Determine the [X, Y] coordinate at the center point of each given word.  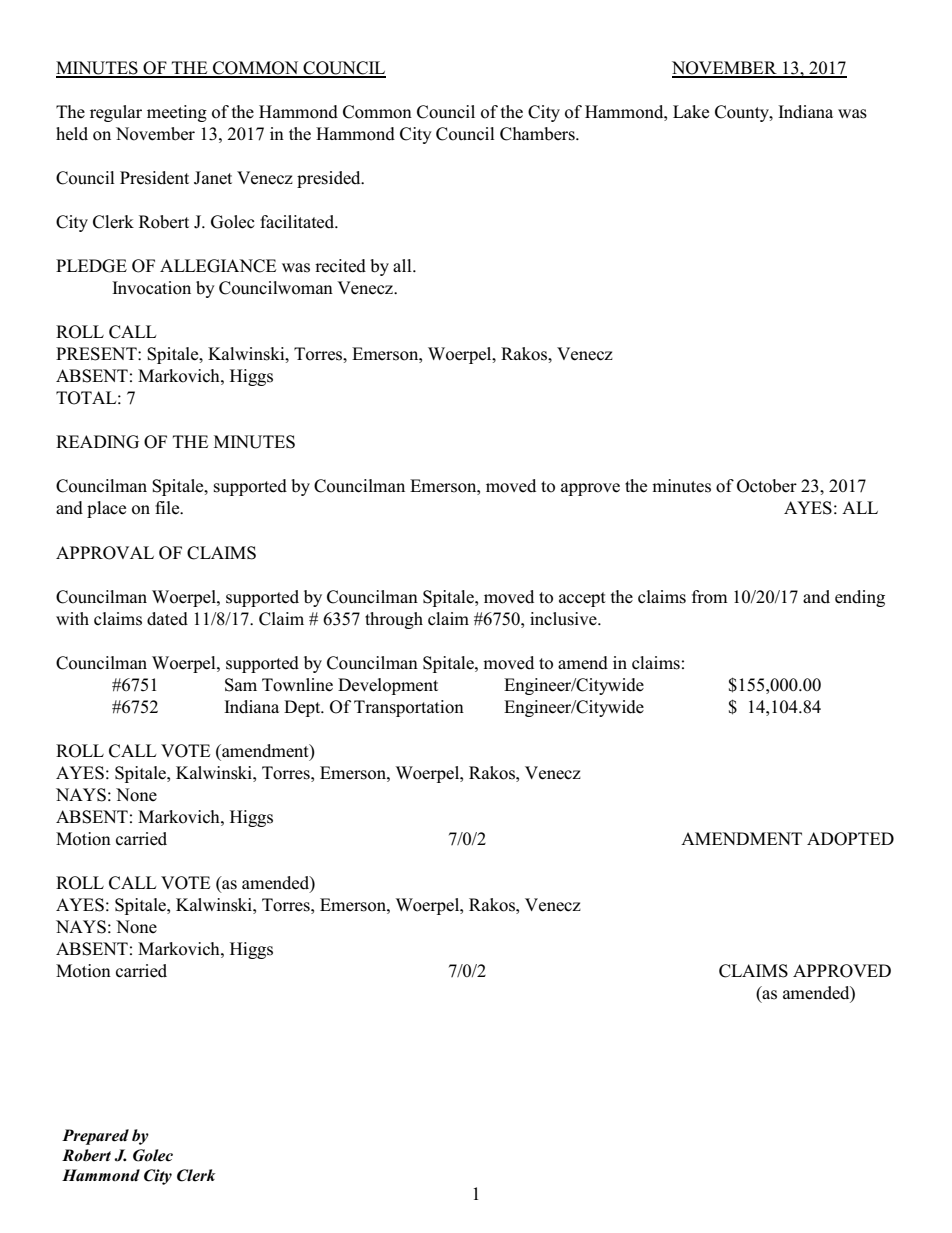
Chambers [538, 134]
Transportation [409, 708]
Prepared [95, 1137]
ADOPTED [850, 839]
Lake [691, 112]
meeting [177, 113]
